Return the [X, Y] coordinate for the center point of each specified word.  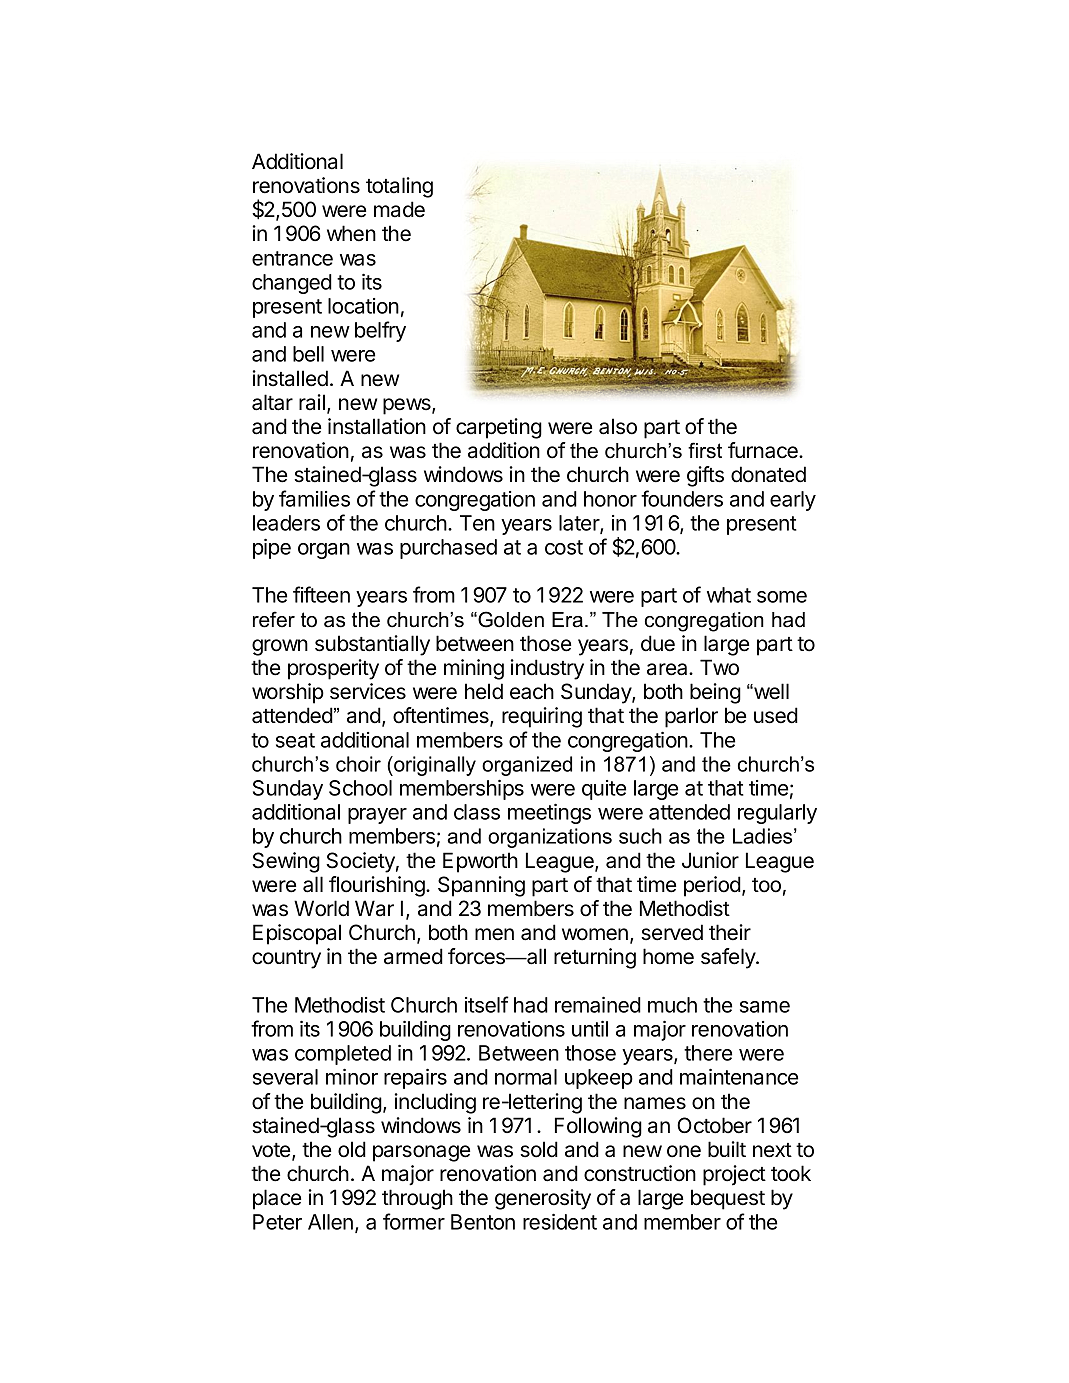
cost [564, 547]
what [729, 595]
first [705, 450]
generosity [543, 1199]
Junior [710, 860]
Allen [330, 1222]
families [314, 498]
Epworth [480, 862]
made [399, 209]
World [321, 908]
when [351, 233]
